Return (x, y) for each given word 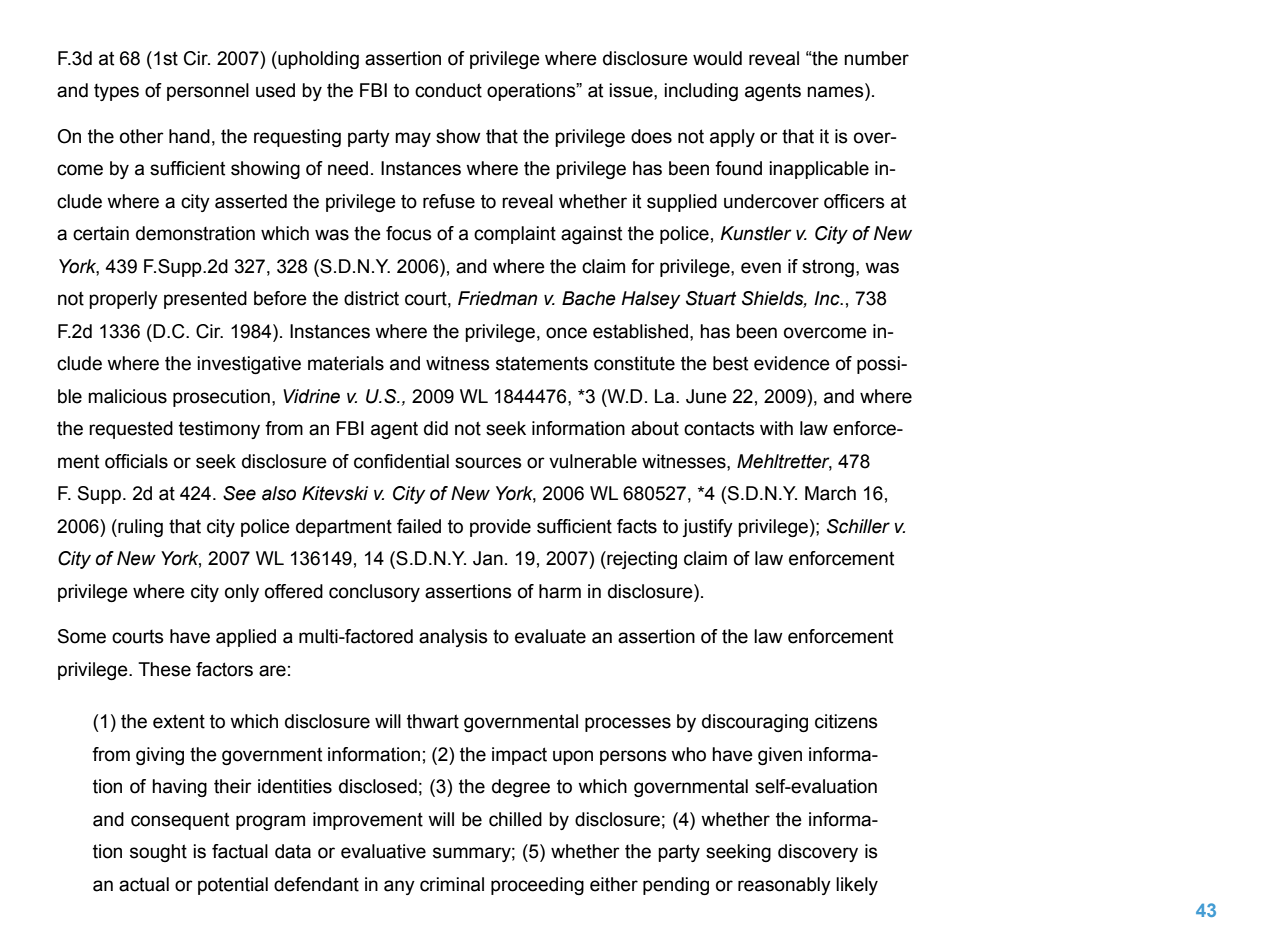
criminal (452, 884)
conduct (448, 90)
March (830, 493)
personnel (208, 92)
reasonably (784, 886)
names (836, 93)
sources (488, 463)
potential (233, 886)
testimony (219, 430)
